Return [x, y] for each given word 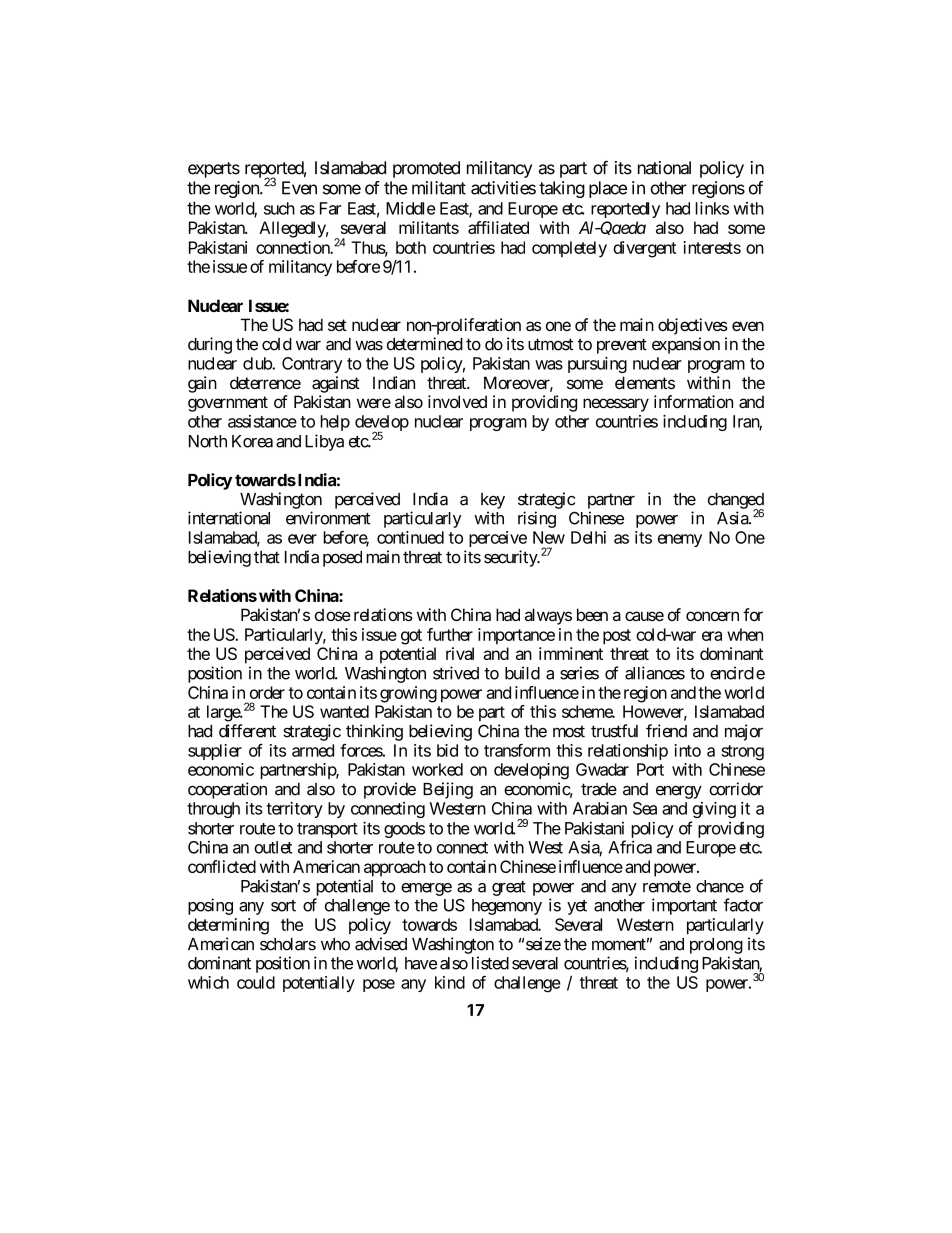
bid [447, 750]
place [608, 189]
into [687, 750]
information [693, 401]
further [450, 634]
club [258, 363]
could [256, 982]
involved [457, 401]
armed [313, 750]
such [279, 208]
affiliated [498, 227]
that [267, 557]
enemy [680, 540]
